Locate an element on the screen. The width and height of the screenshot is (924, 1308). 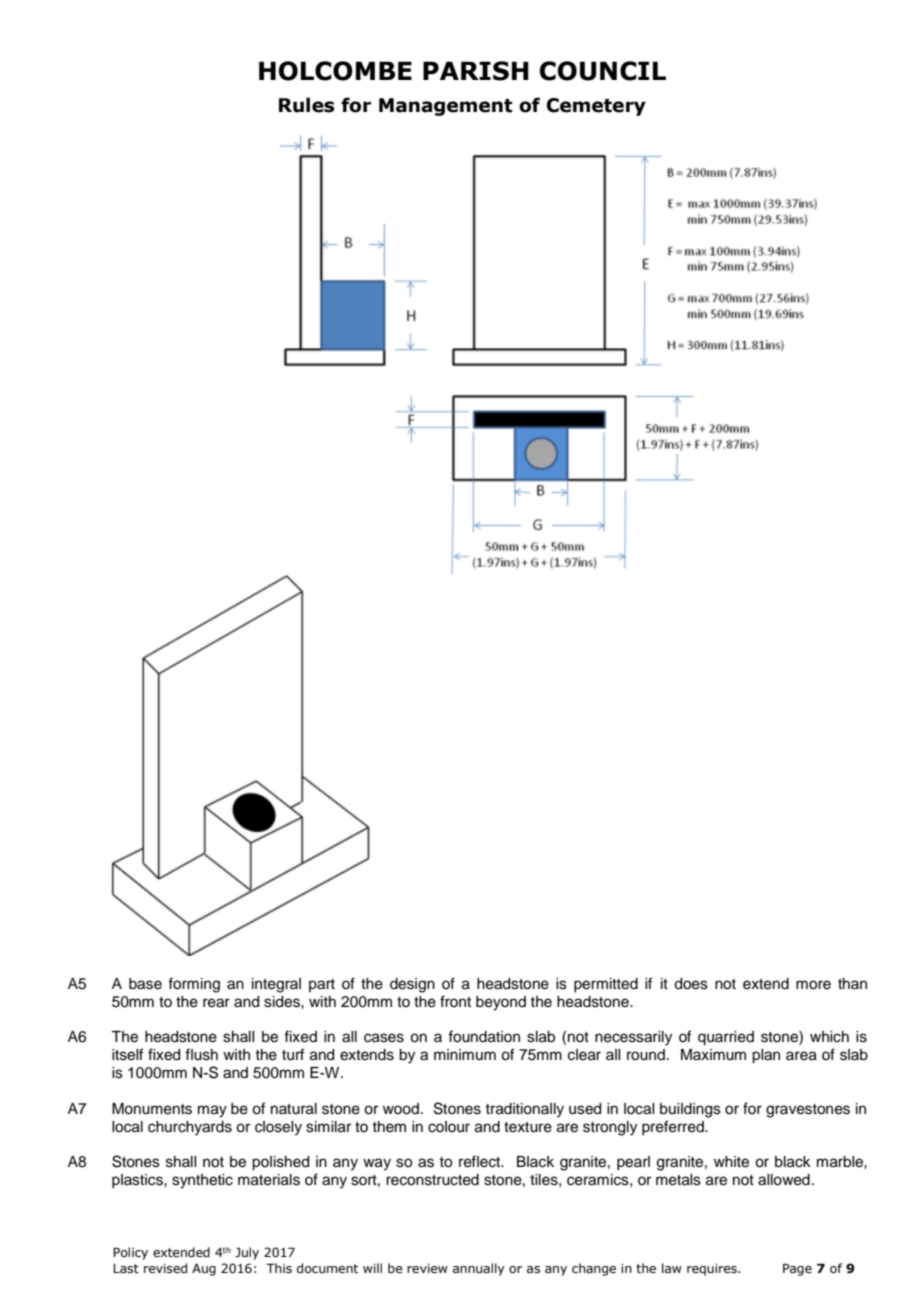
July is located at coordinates (247, 1253).
